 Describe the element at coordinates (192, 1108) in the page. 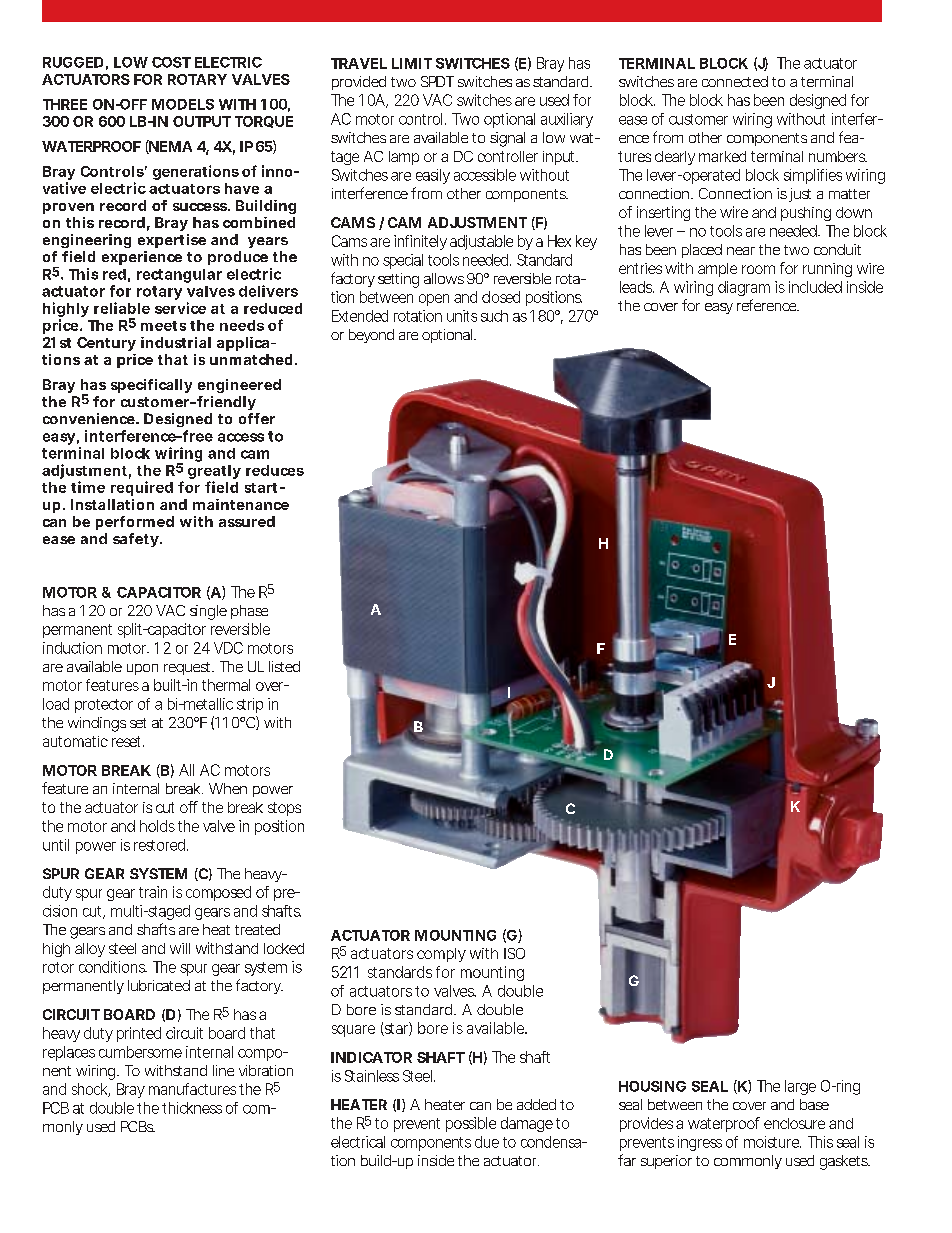

I see `thickness` at that location.
